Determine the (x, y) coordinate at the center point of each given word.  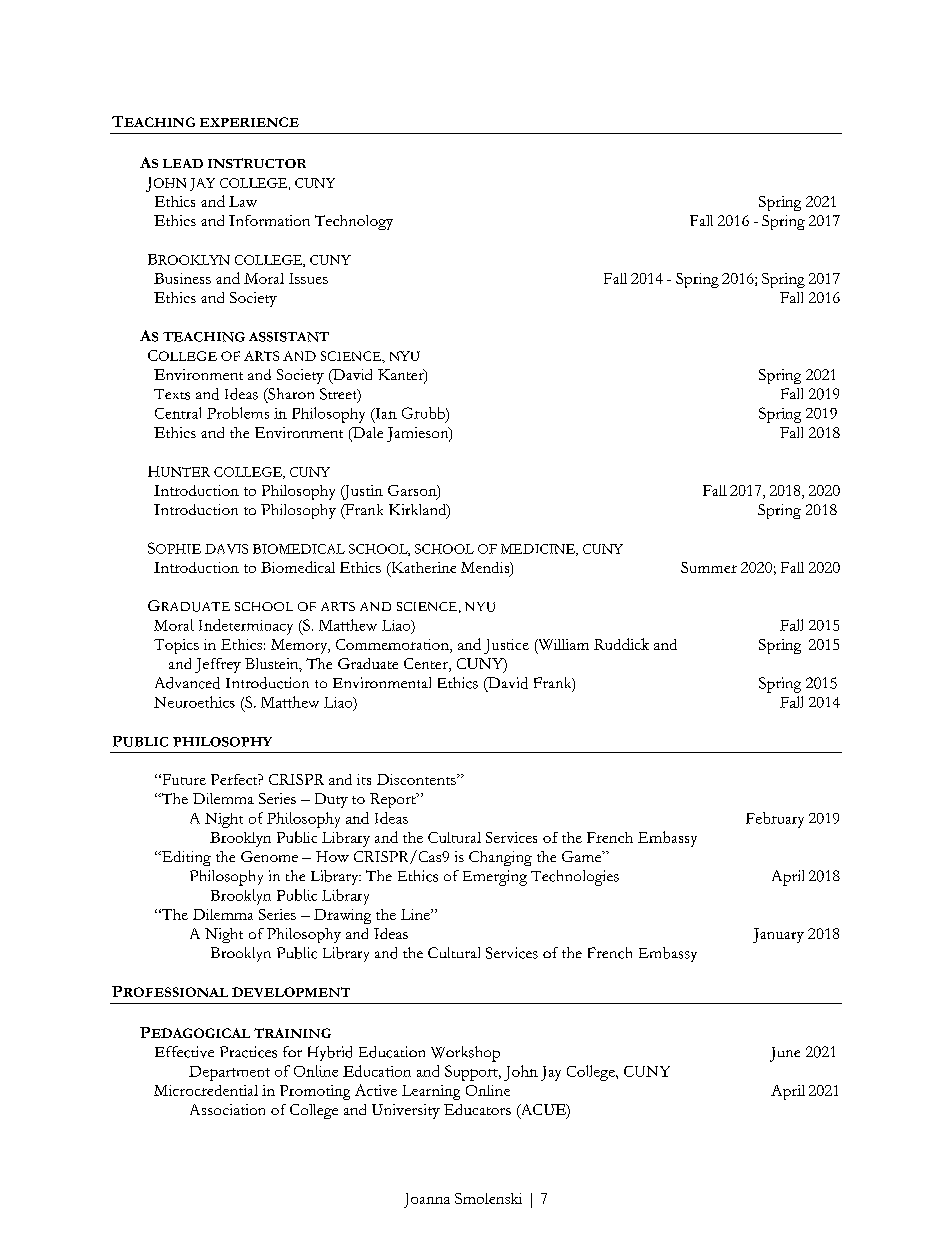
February (775, 820)
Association (227, 1109)
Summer (709, 567)
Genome (269, 856)
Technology (354, 222)
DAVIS (226, 549)
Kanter (402, 376)
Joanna (427, 1200)
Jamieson (419, 434)
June (785, 1054)
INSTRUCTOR (257, 163)
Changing (500, 858)
